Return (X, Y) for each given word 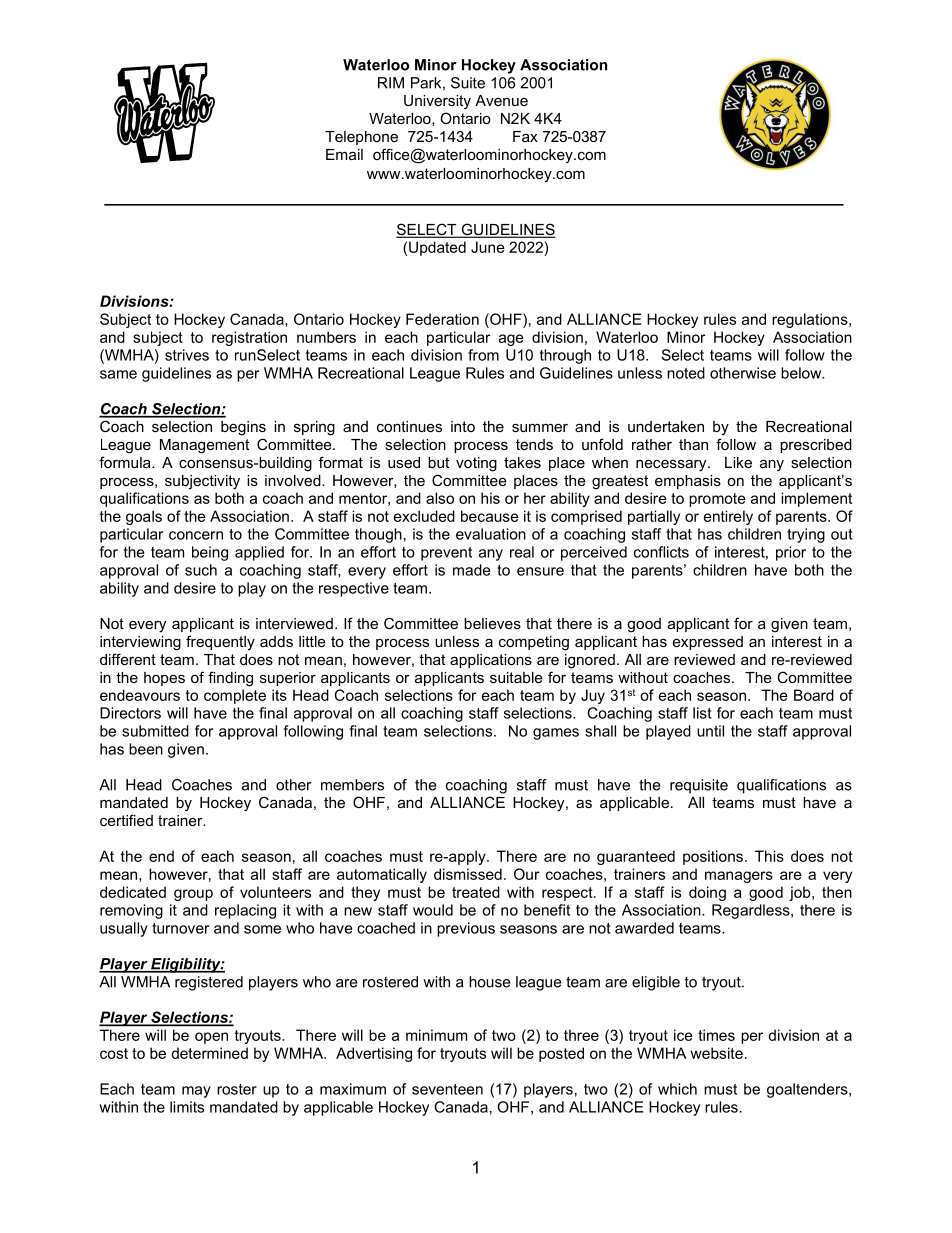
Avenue (501, 100)
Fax (525, 136)
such (201, 570)
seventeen (447, 1089)
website (716, 1053)
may (196, 1092)
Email (344, 154)
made (471, 570)
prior (791, 553)
